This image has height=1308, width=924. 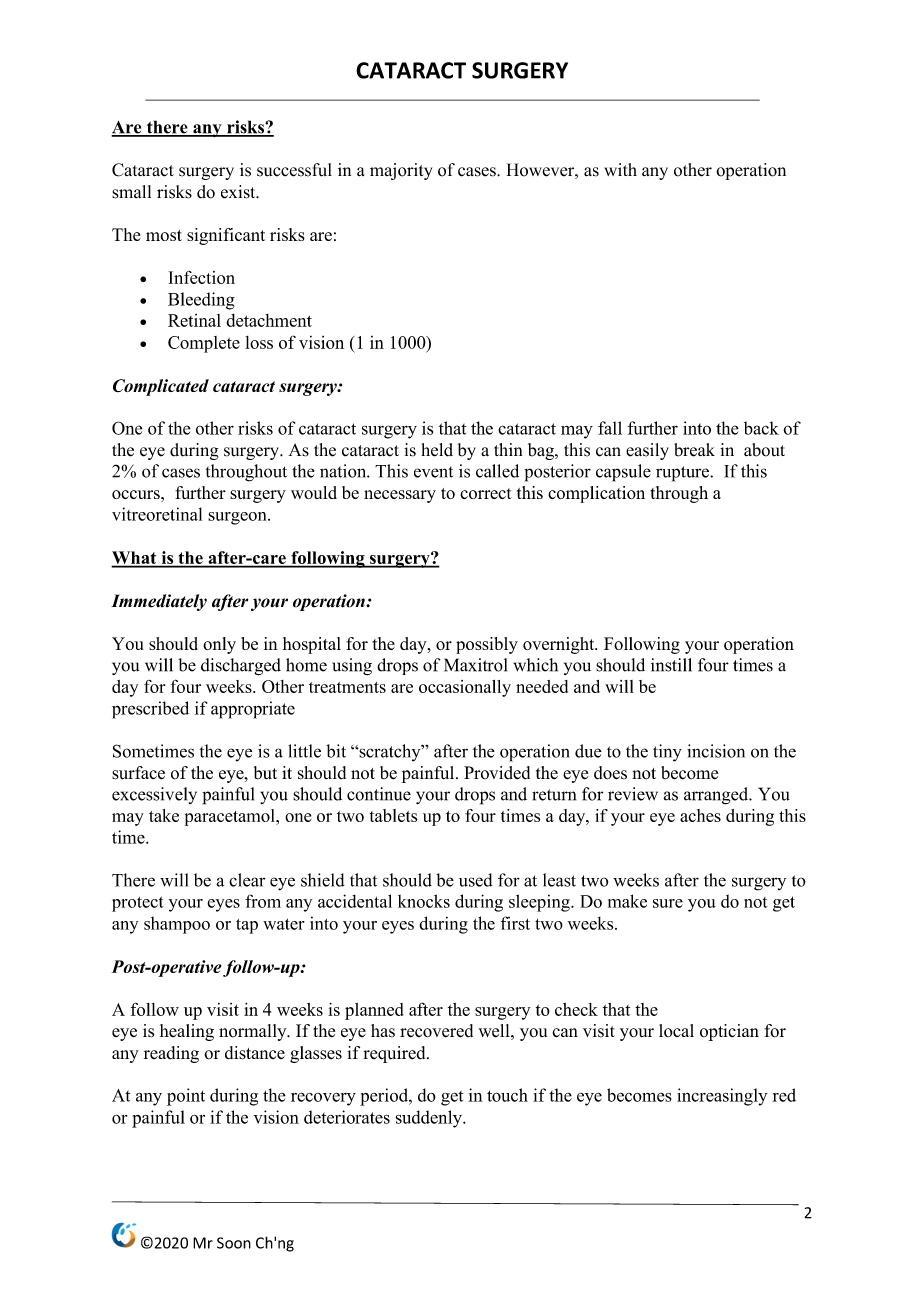 What do you see at coordinates (401, 171) in the image?
I see `majority` at bounding box center [401, 171].
